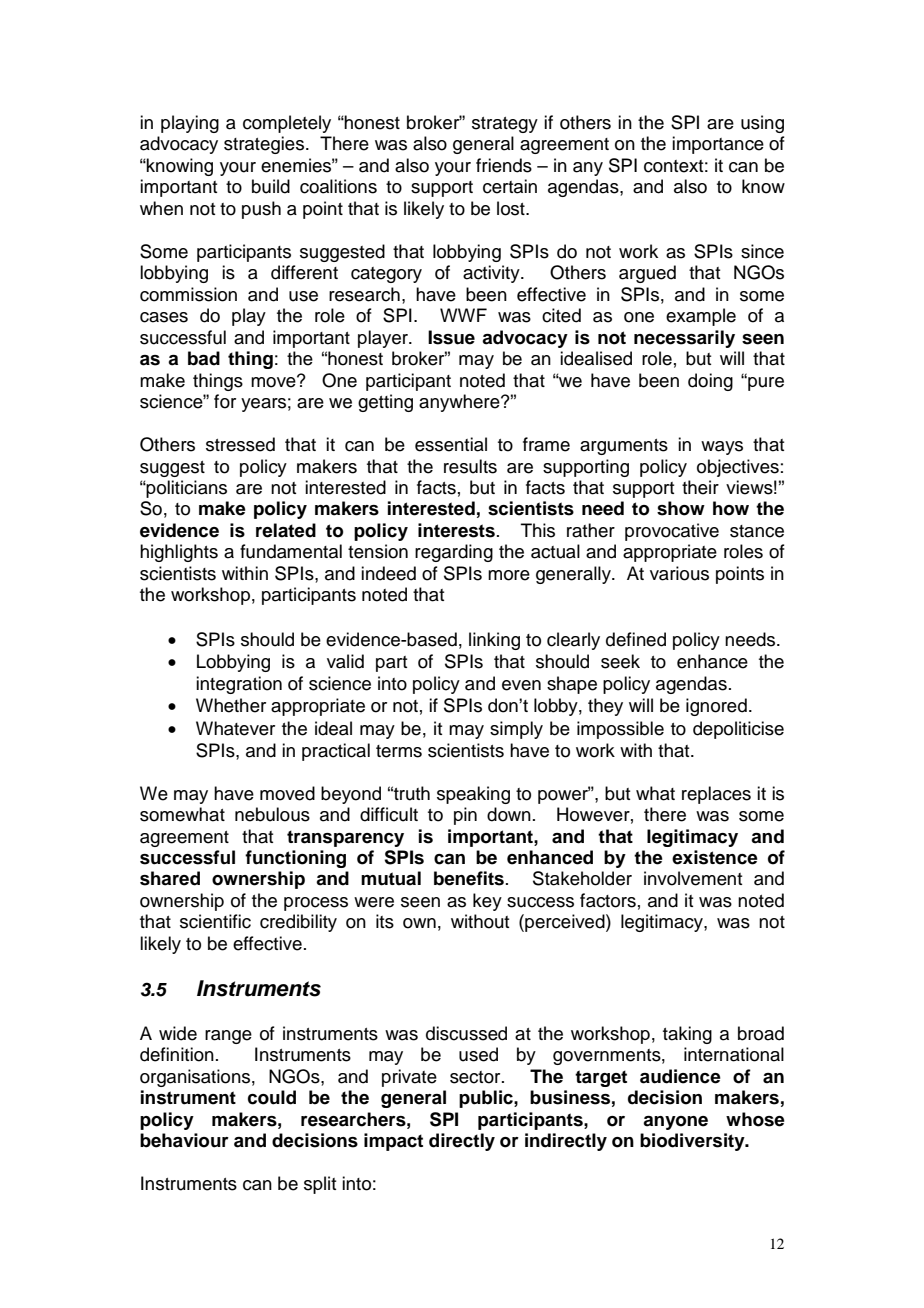 This image has height=1308, width=924. I want to click on involvement, so click(693, 878).
